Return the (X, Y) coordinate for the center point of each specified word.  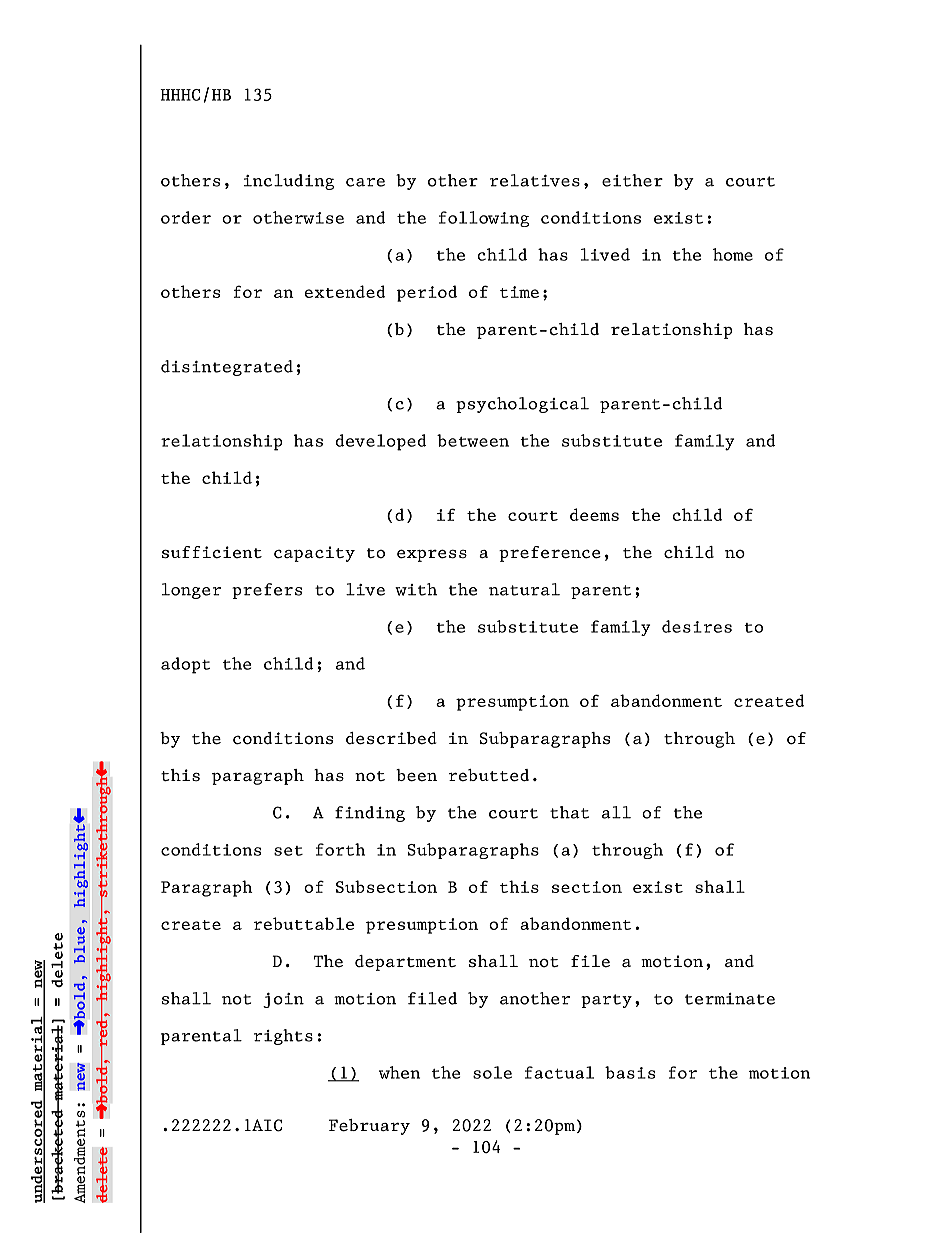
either (632, 180)
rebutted (489, 775)
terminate (730, 999)
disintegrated (227, 368)
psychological (522, 405)
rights (283, 1037)
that (569, 812)
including (289, 182)
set (288, 851)
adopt (186, 665)
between (473, 440)
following (484, 219)
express (432, 555)
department (405, 963)
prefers (267, 591)
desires (697, 626)
